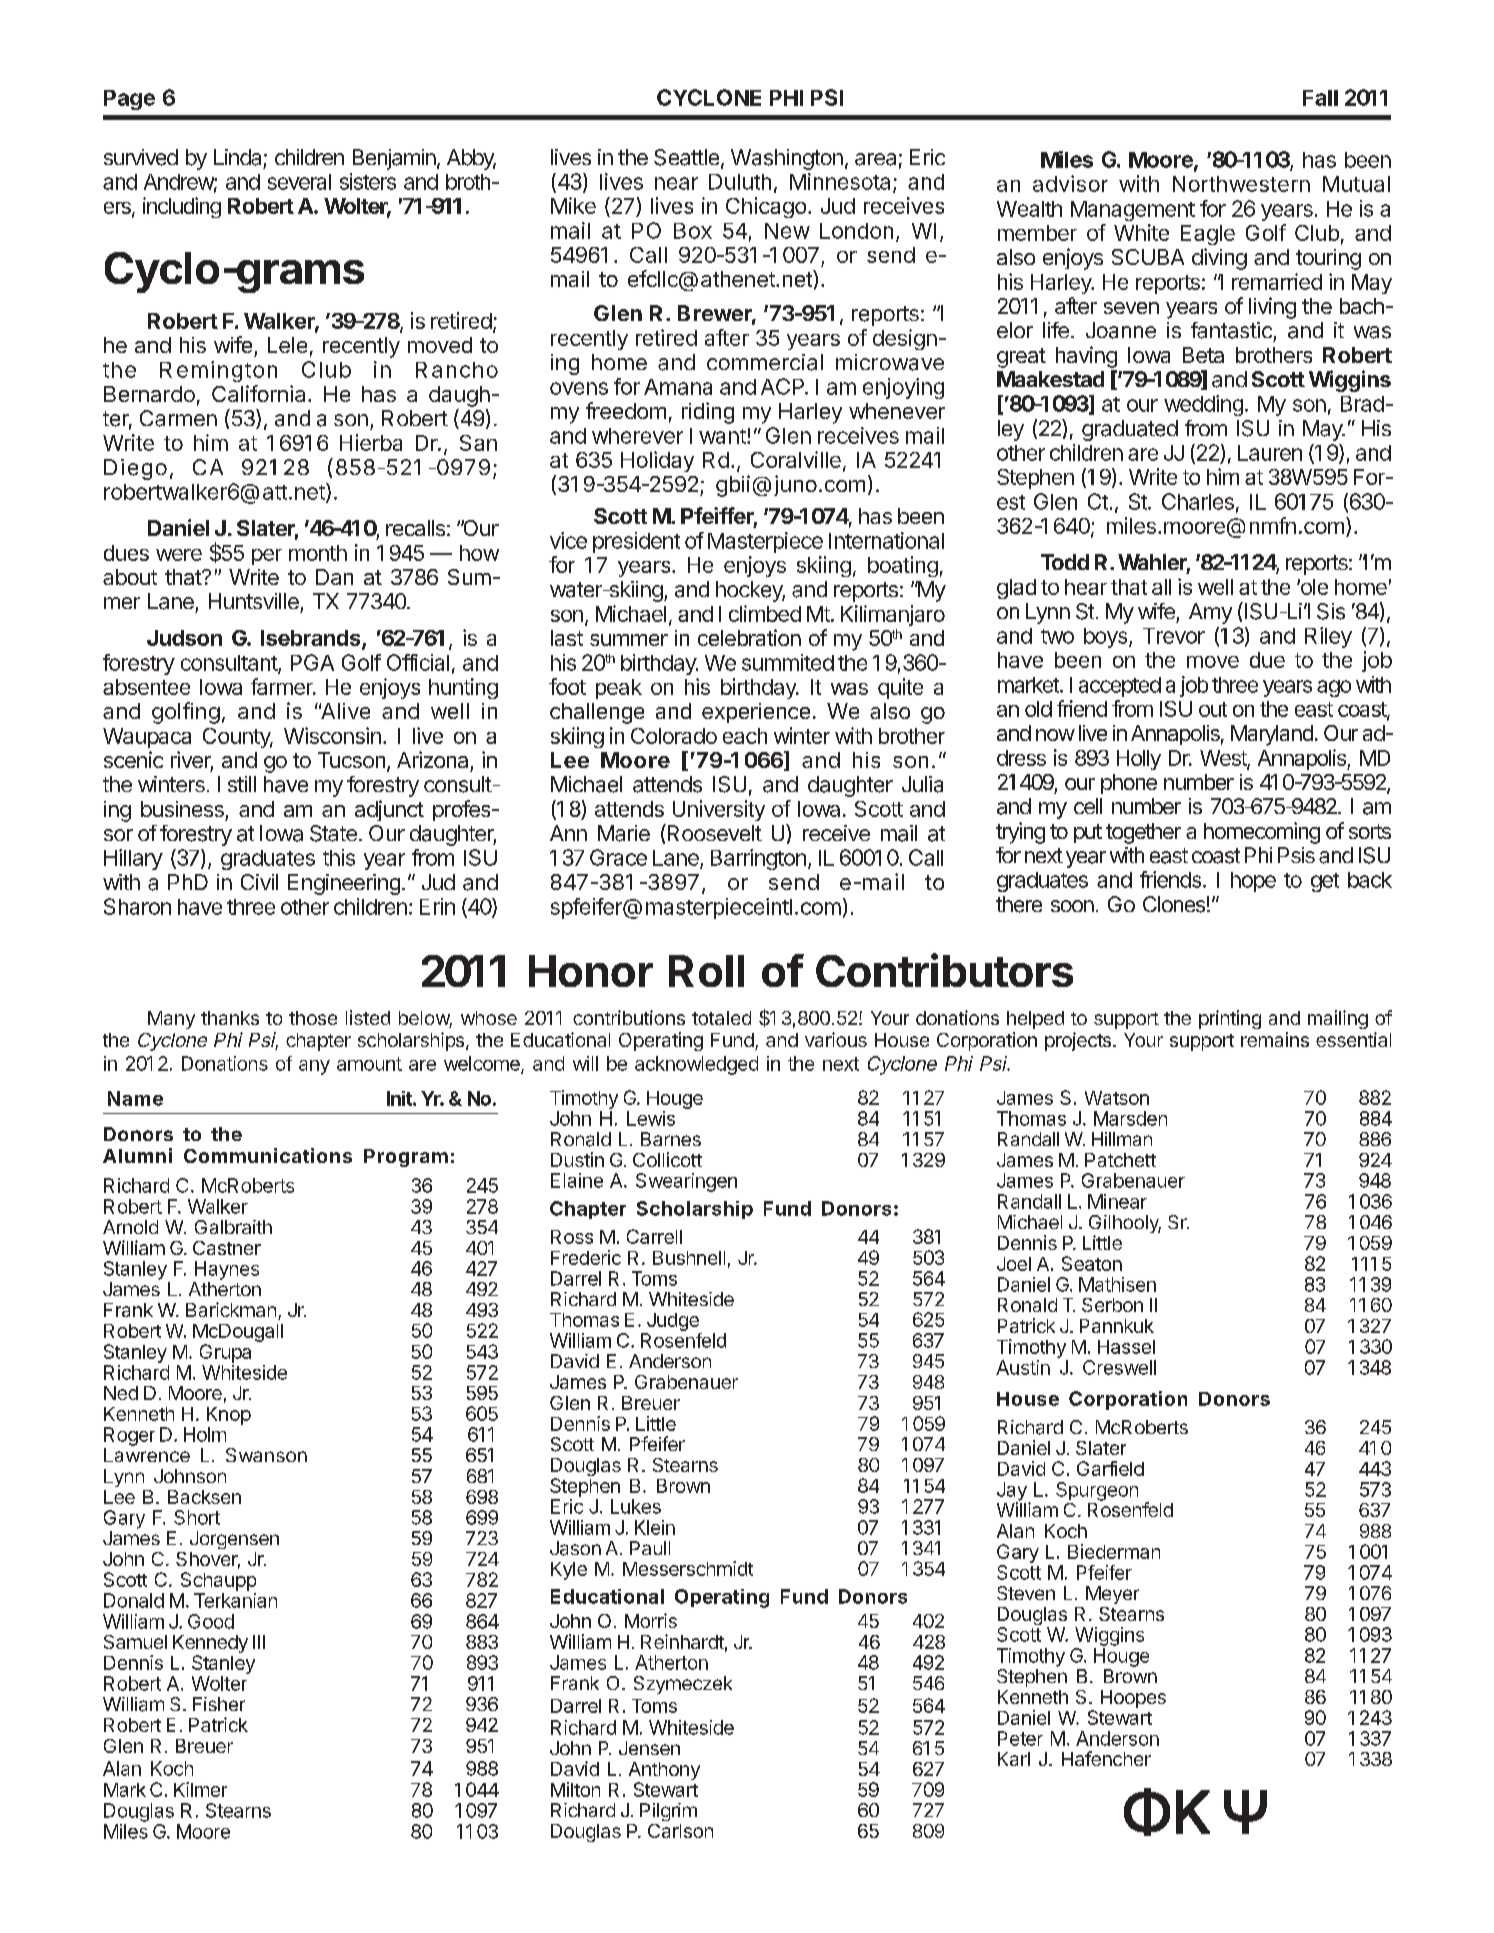 The image size is (1494, 1933). What do you see at coordinates (318, 553) in the page?
I see `month` at bounding box center [318, 553].
